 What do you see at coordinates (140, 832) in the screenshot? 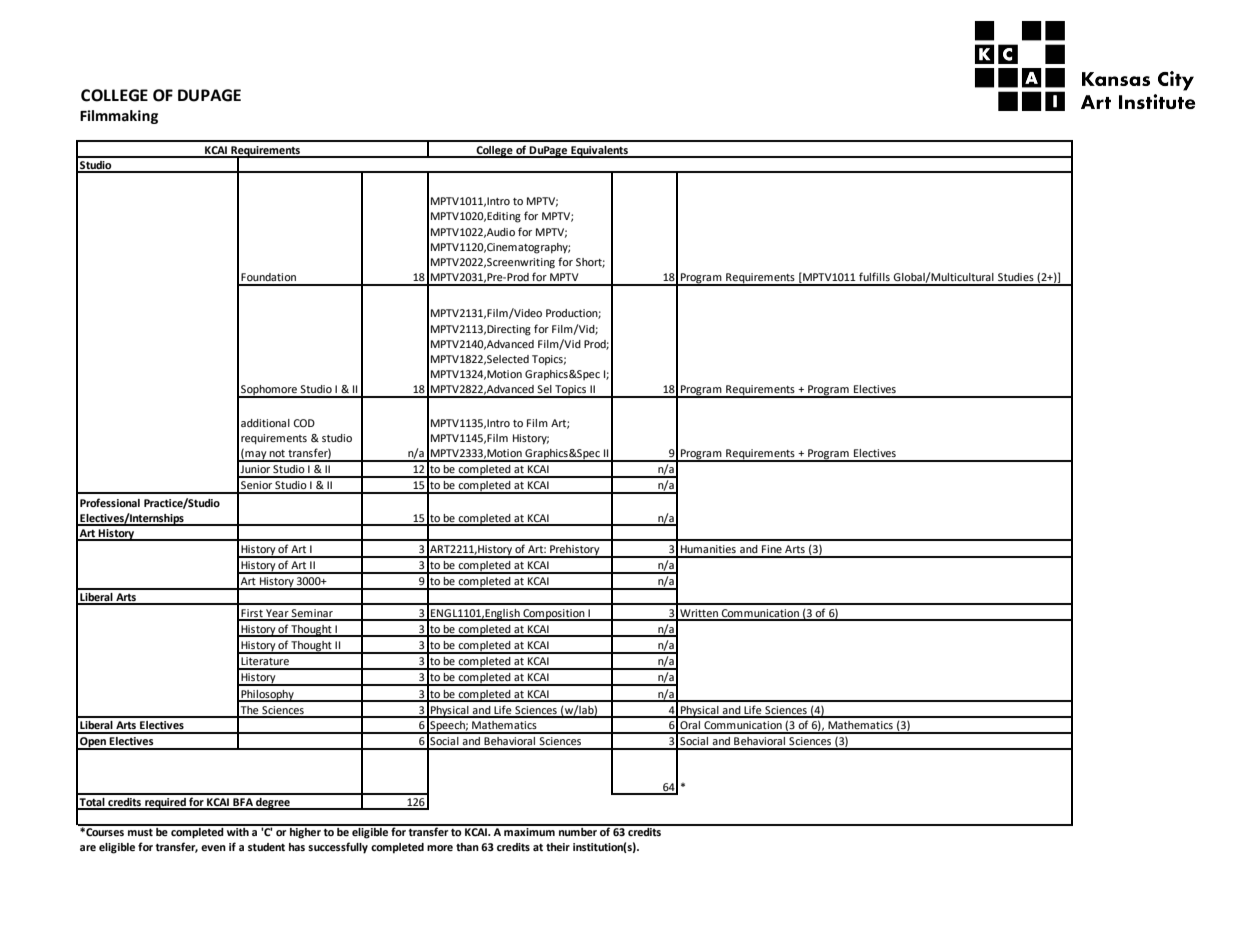
I see `must` at bounding box center [140, 832].
